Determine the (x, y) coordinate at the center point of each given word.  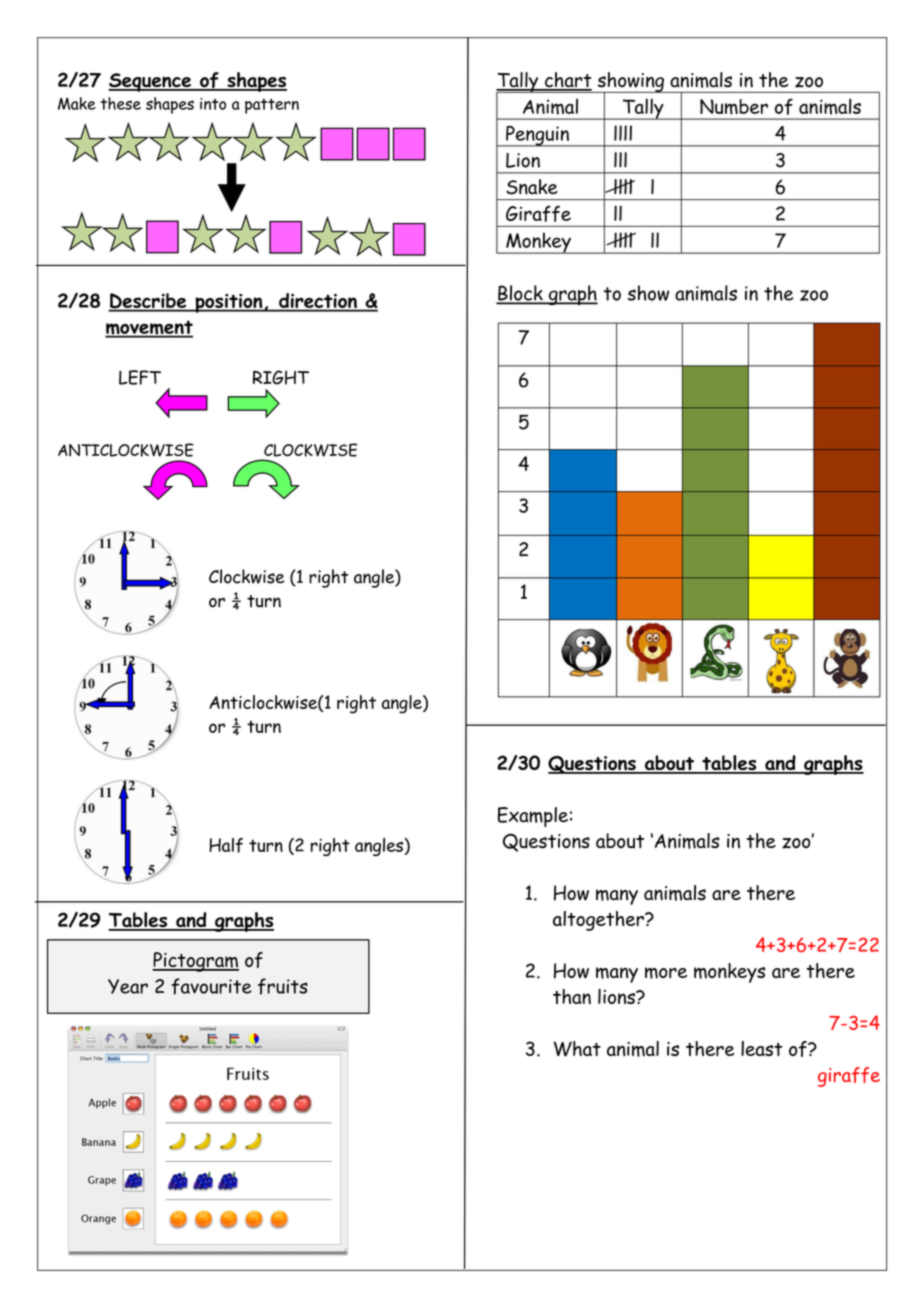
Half (226, 845)
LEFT (140, 377)
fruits (283, 986)
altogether (599, 921)
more (666, 973)
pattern (272, 106)
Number (734, 107)
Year (128, 986)
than (572, 996)
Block (521, 294)
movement (149, 328)
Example (533, 817)
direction (318, 302)
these (120, 103)
